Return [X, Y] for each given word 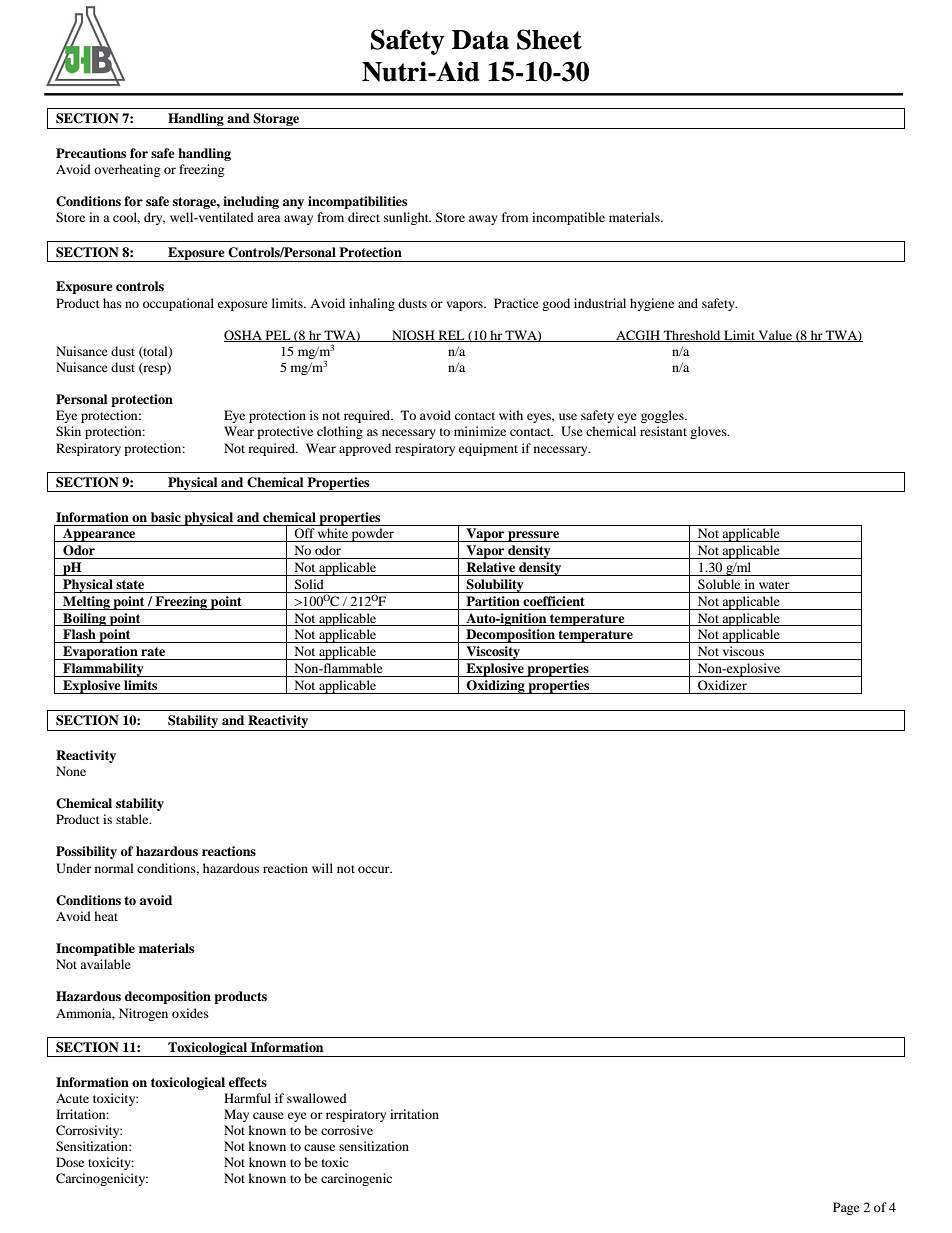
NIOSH [413, 336]
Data [480, 40]
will [322, 868]
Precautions [91, 153]
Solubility [495, 586]
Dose [70, 1162]
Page [846, 1208]
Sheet [549, 39]
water [774, 585]
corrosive [347, 1130]
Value [775, 336]
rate [153, 651]
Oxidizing [496, 687]
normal [114, 868]
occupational [178, 304]
